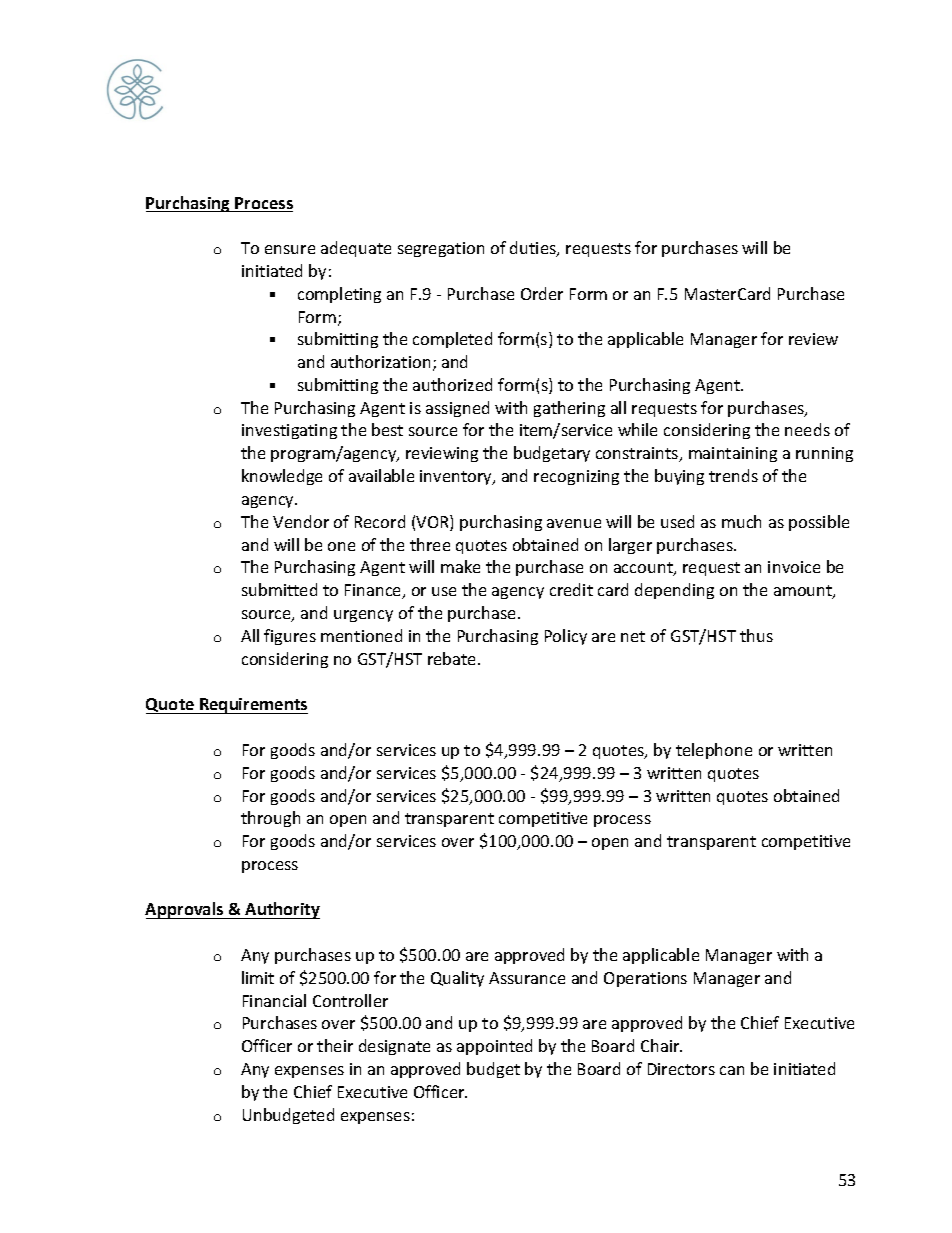 The width and height of the image is (952, 1233). I want to click on thus, so click(756, 635).
